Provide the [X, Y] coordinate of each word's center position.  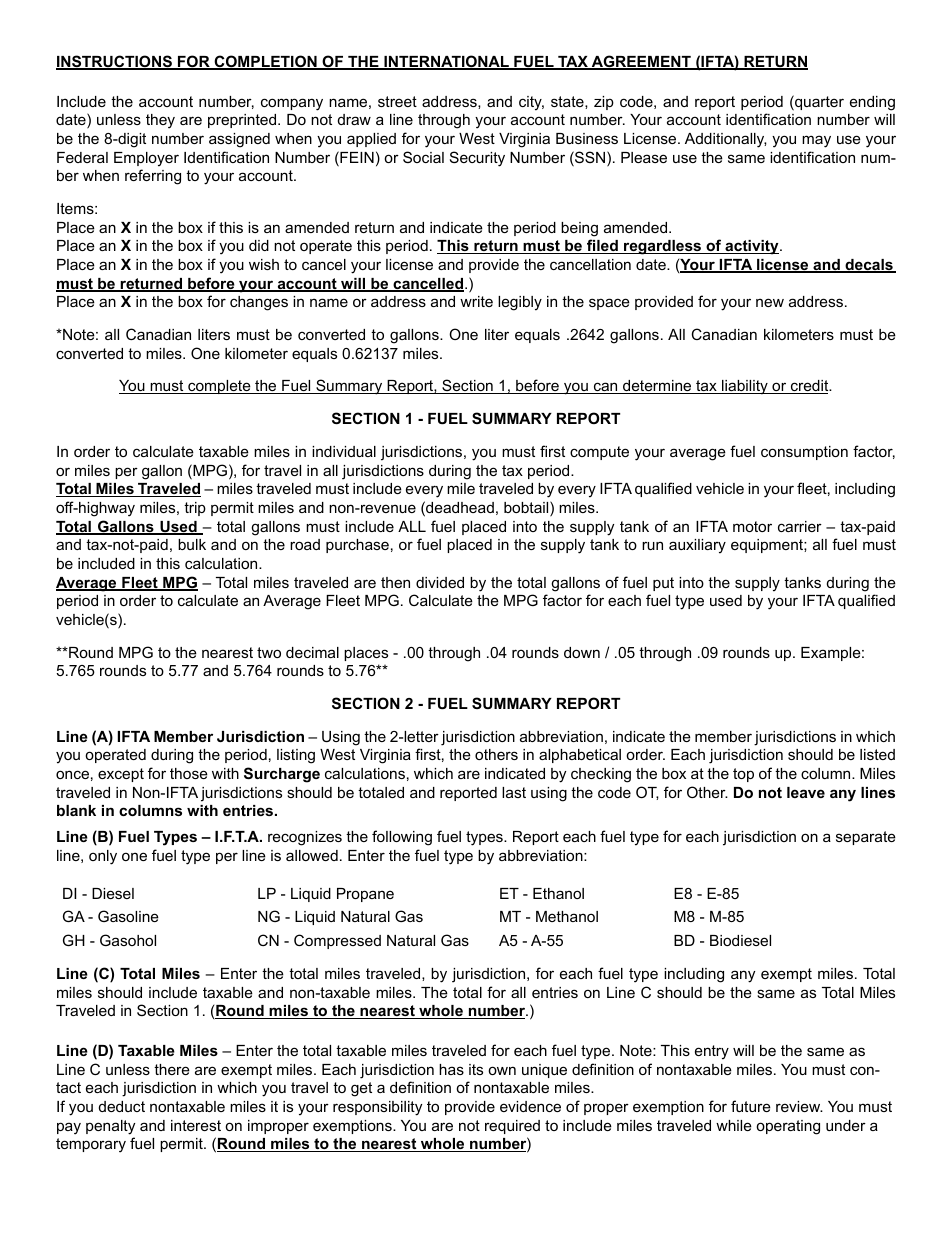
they [160, 121]
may [816, 141]
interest [196, 1125]
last [514, 792]
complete [219, 387]
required [512, 1127]
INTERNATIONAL [446, 62]
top [743, 775]
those [189, 773]
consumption [804, 453]
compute [599, 453]
